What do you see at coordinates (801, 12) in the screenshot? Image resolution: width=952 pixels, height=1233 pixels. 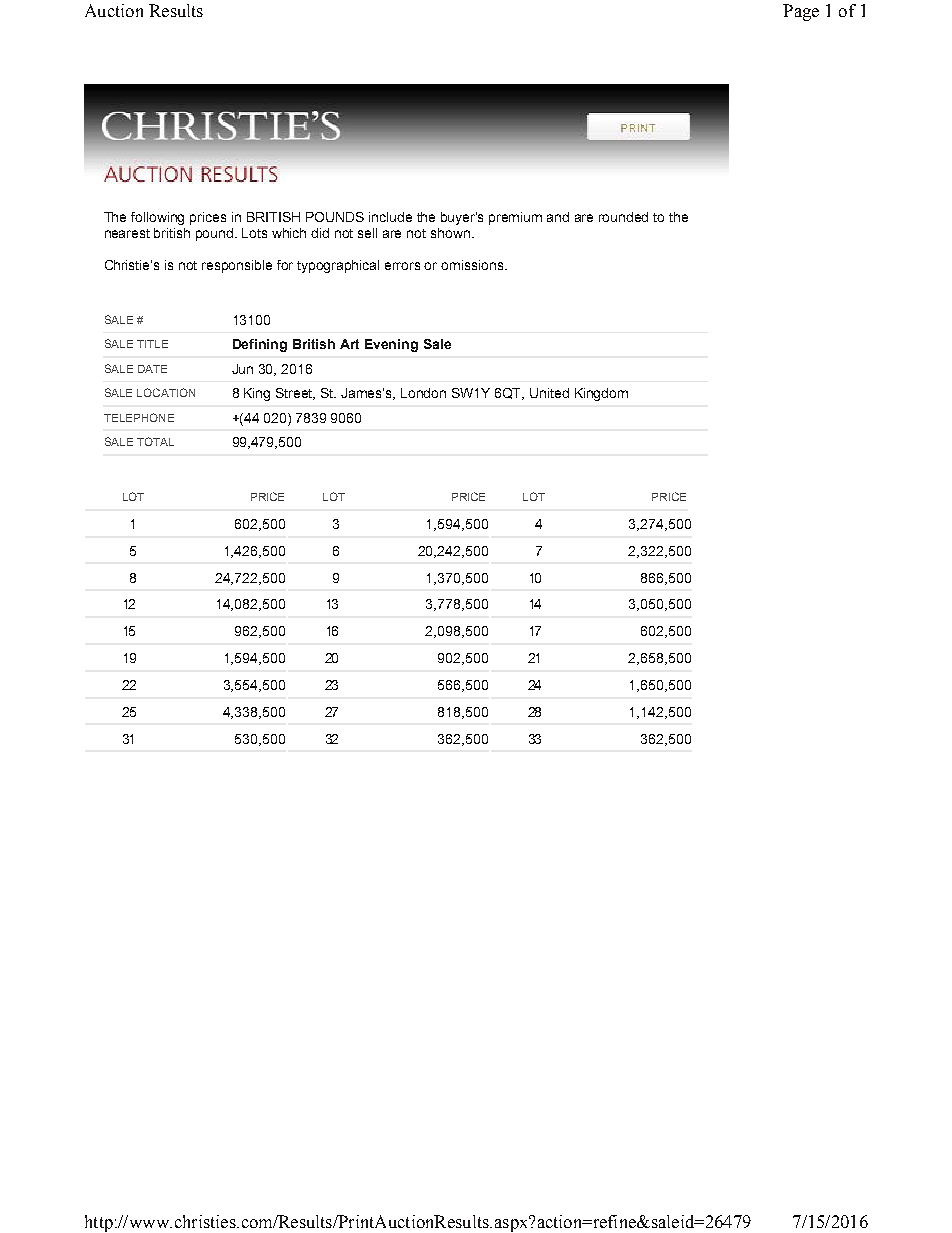 I see `Page` at bounding box center [801, 12].
